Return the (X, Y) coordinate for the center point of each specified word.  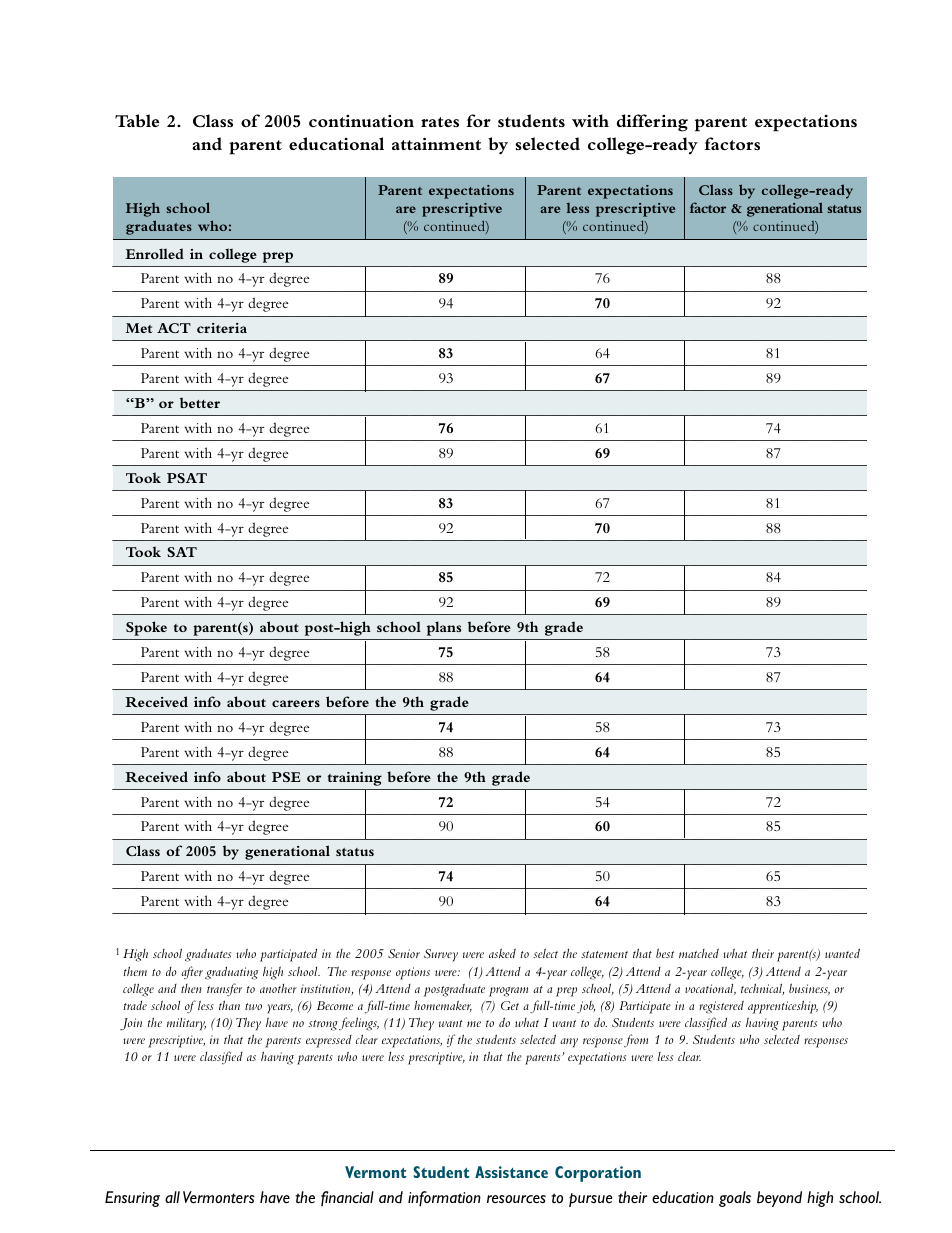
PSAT (187, 478)
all (172, 1197)
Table (137, 120)
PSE (286, 777)
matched (699, 953)
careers (296, 703)
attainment (436, 144)
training (355, 779)
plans (444, 628)
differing (652, 123)
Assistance (511, 1172)
